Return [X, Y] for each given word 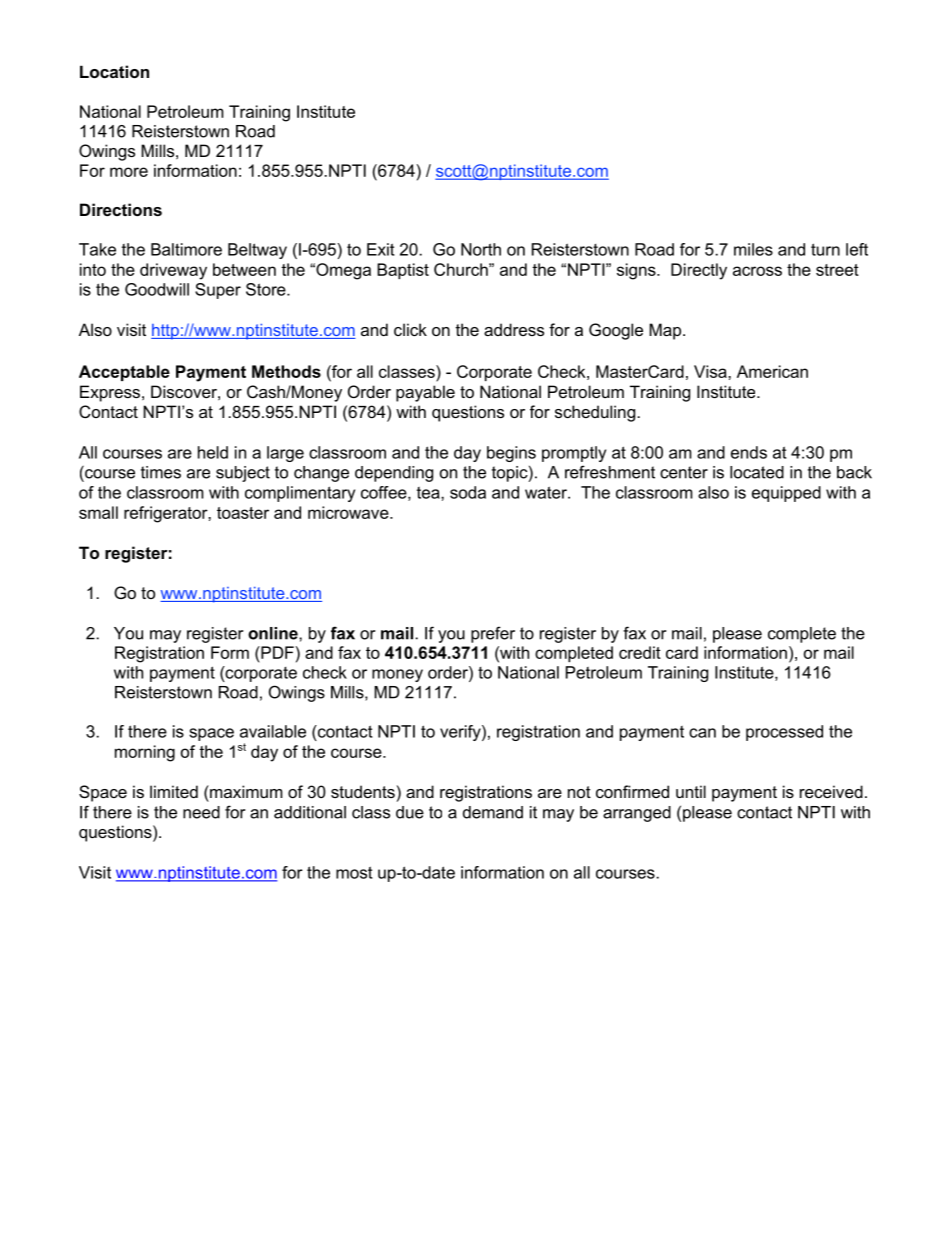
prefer [493, 634]
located [757, 472]
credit [640, 652]
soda [468, 492]
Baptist [403, 271]
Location [114, 71]
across [757, 271]
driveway [173, 271]
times [161, 472]
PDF [276, 652]
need [201, 812]
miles [753, 249]
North [481, 249]
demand [493, 812]
